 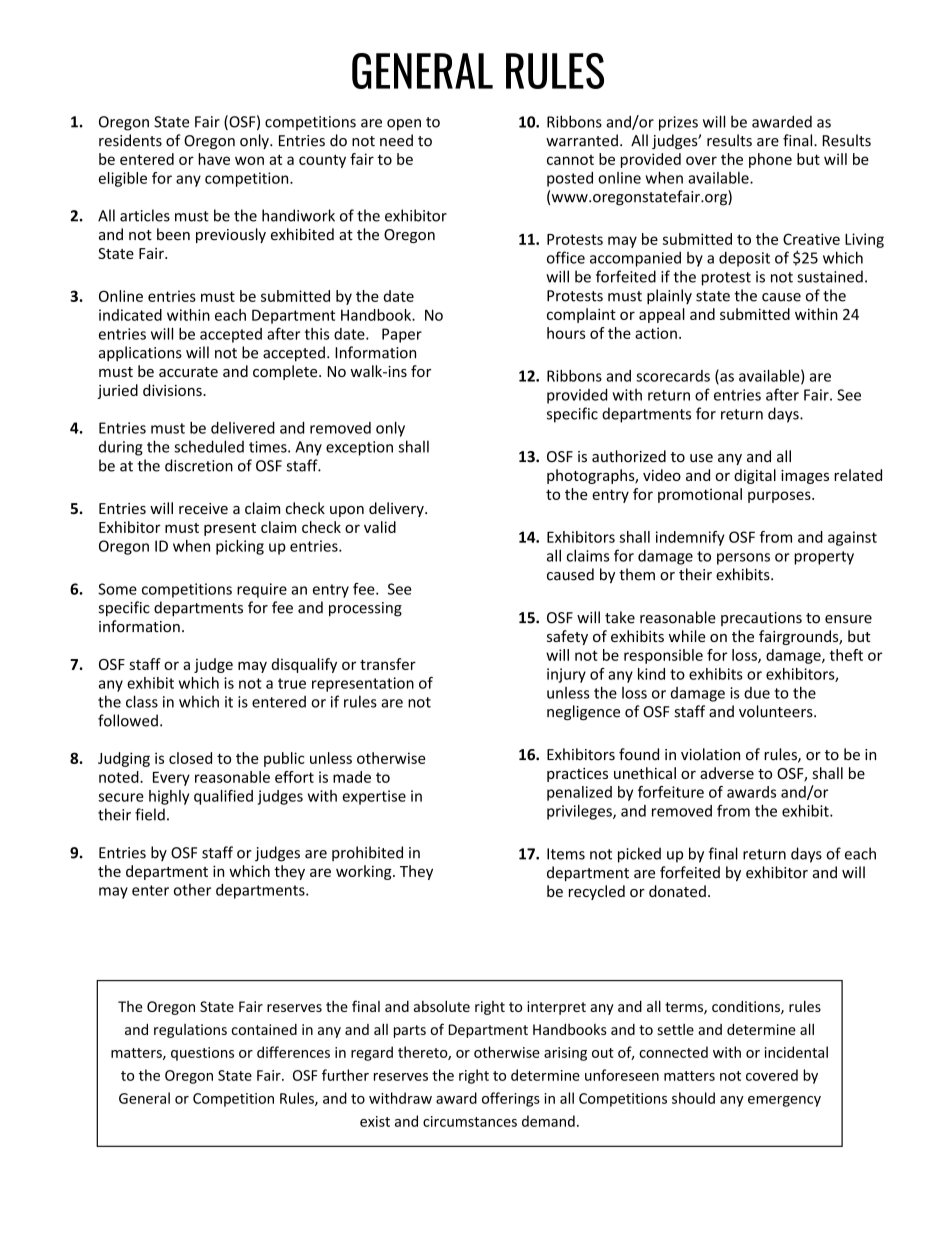 I want to click on practices, so click(x=577, y=775).
